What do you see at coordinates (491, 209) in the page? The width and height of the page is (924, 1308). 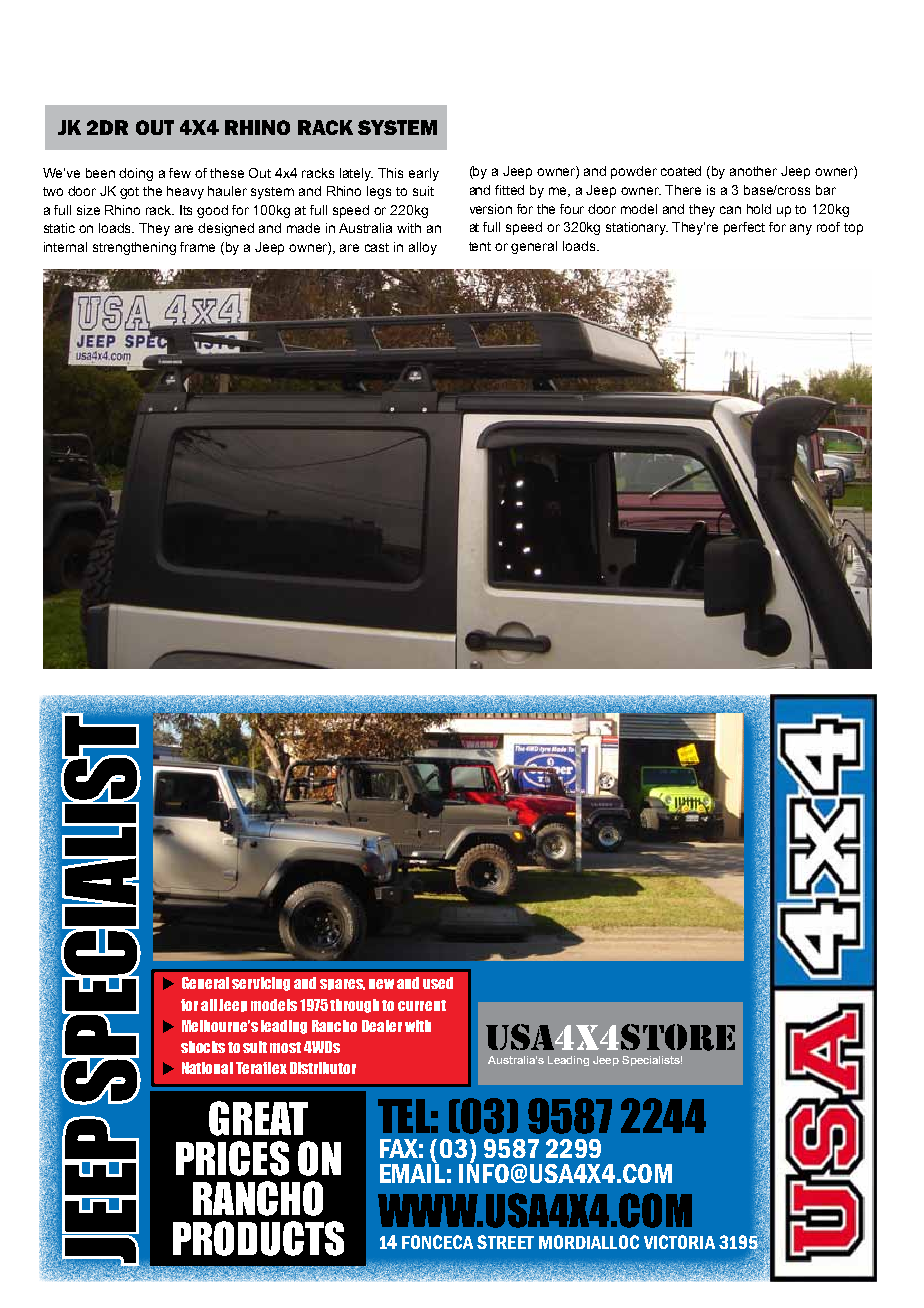 I see `version` at bounding box center [491, 209].
